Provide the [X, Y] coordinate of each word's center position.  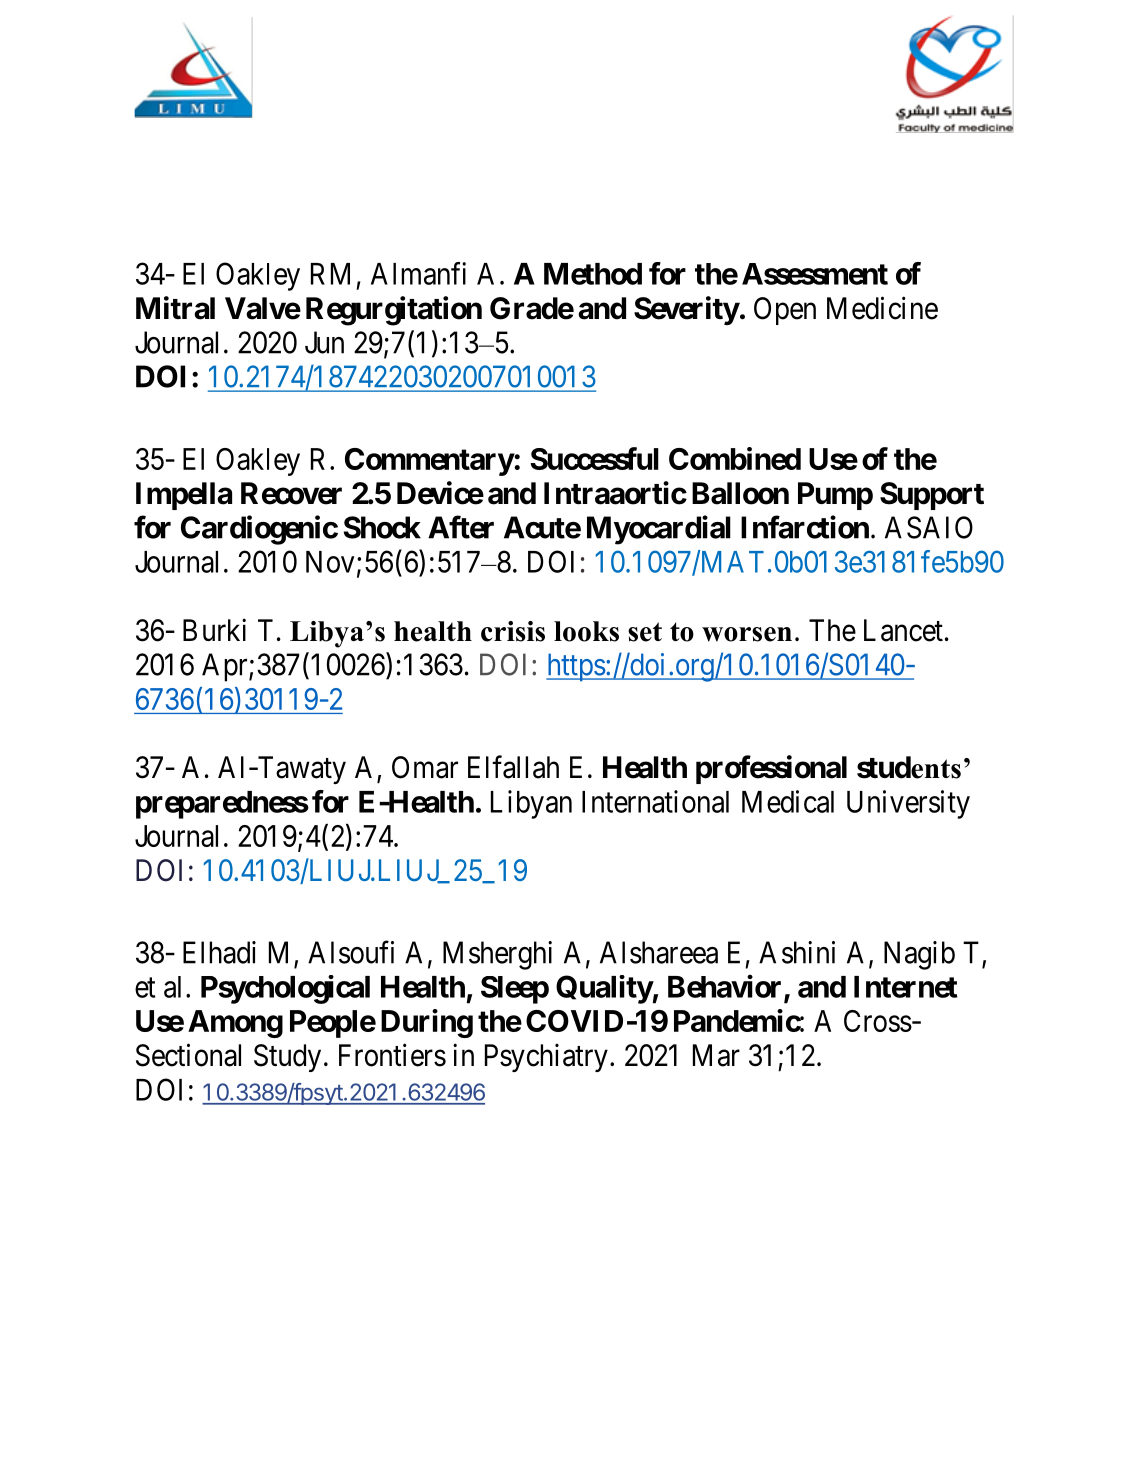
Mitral [175, 308]
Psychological [285, 989]
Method [593, 274]
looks [586, 631]
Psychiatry [546, 1057]
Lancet [903, 630]
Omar [425, 767]
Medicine [882, 308]
